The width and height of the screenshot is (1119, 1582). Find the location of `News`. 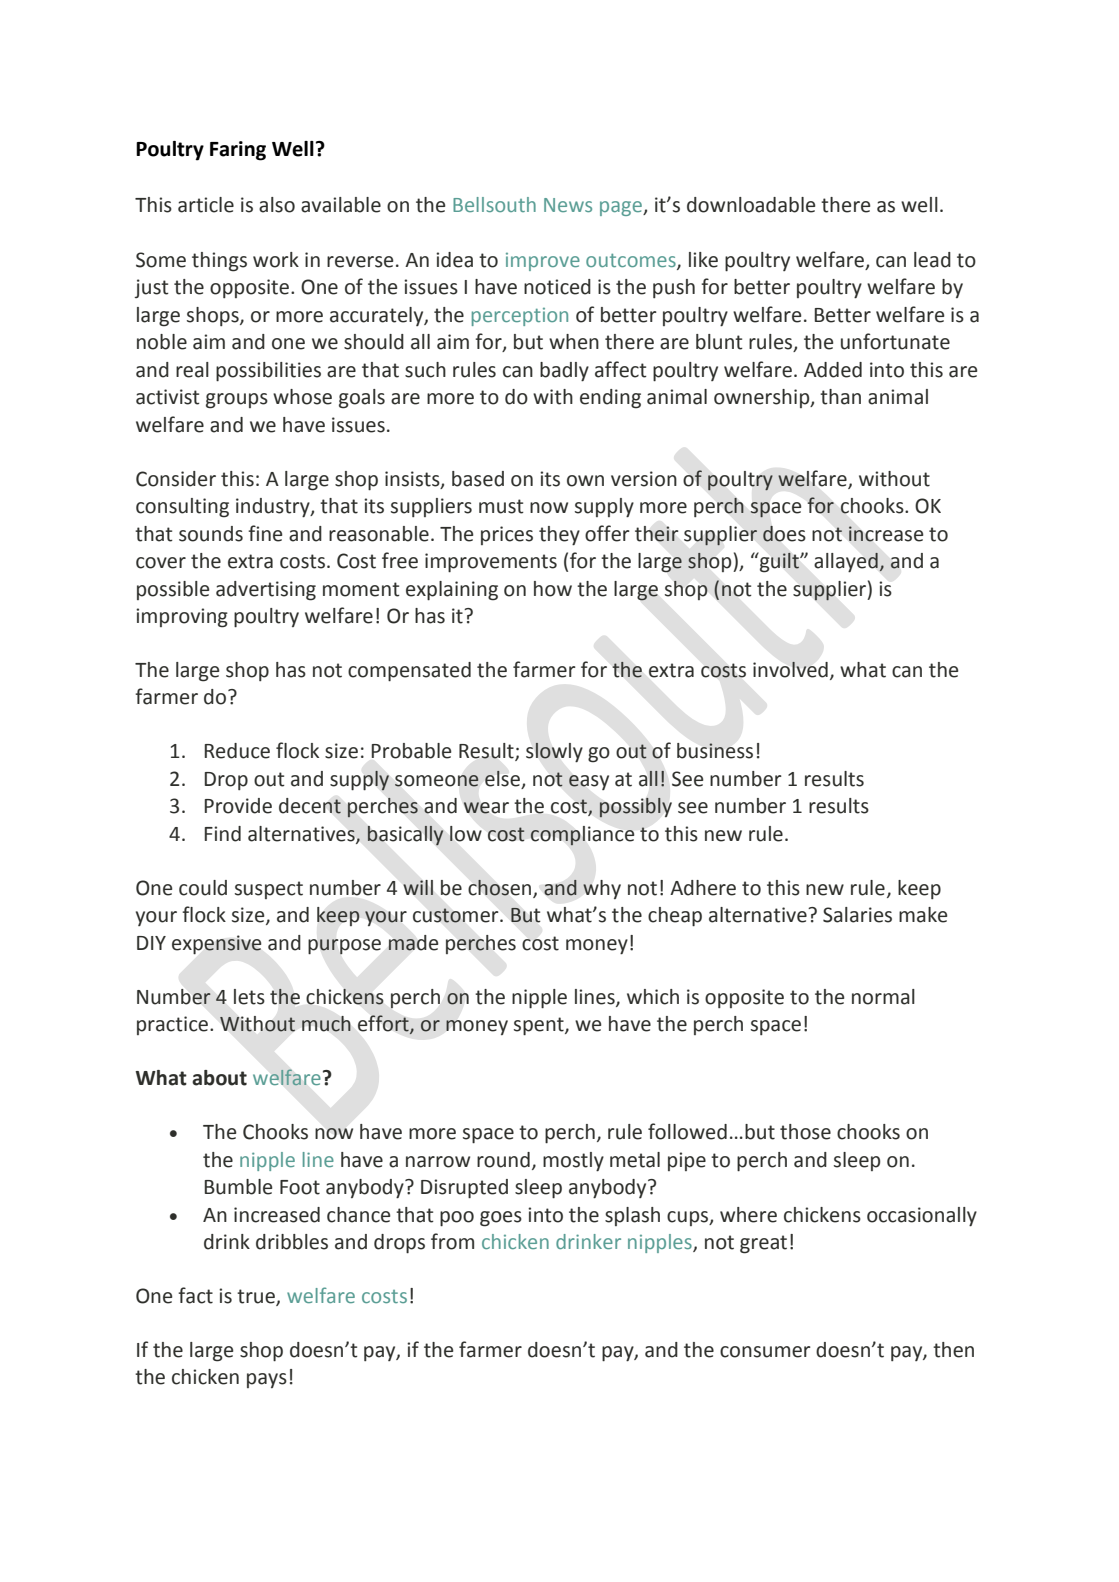

News is located at coordinates (568, 205).
